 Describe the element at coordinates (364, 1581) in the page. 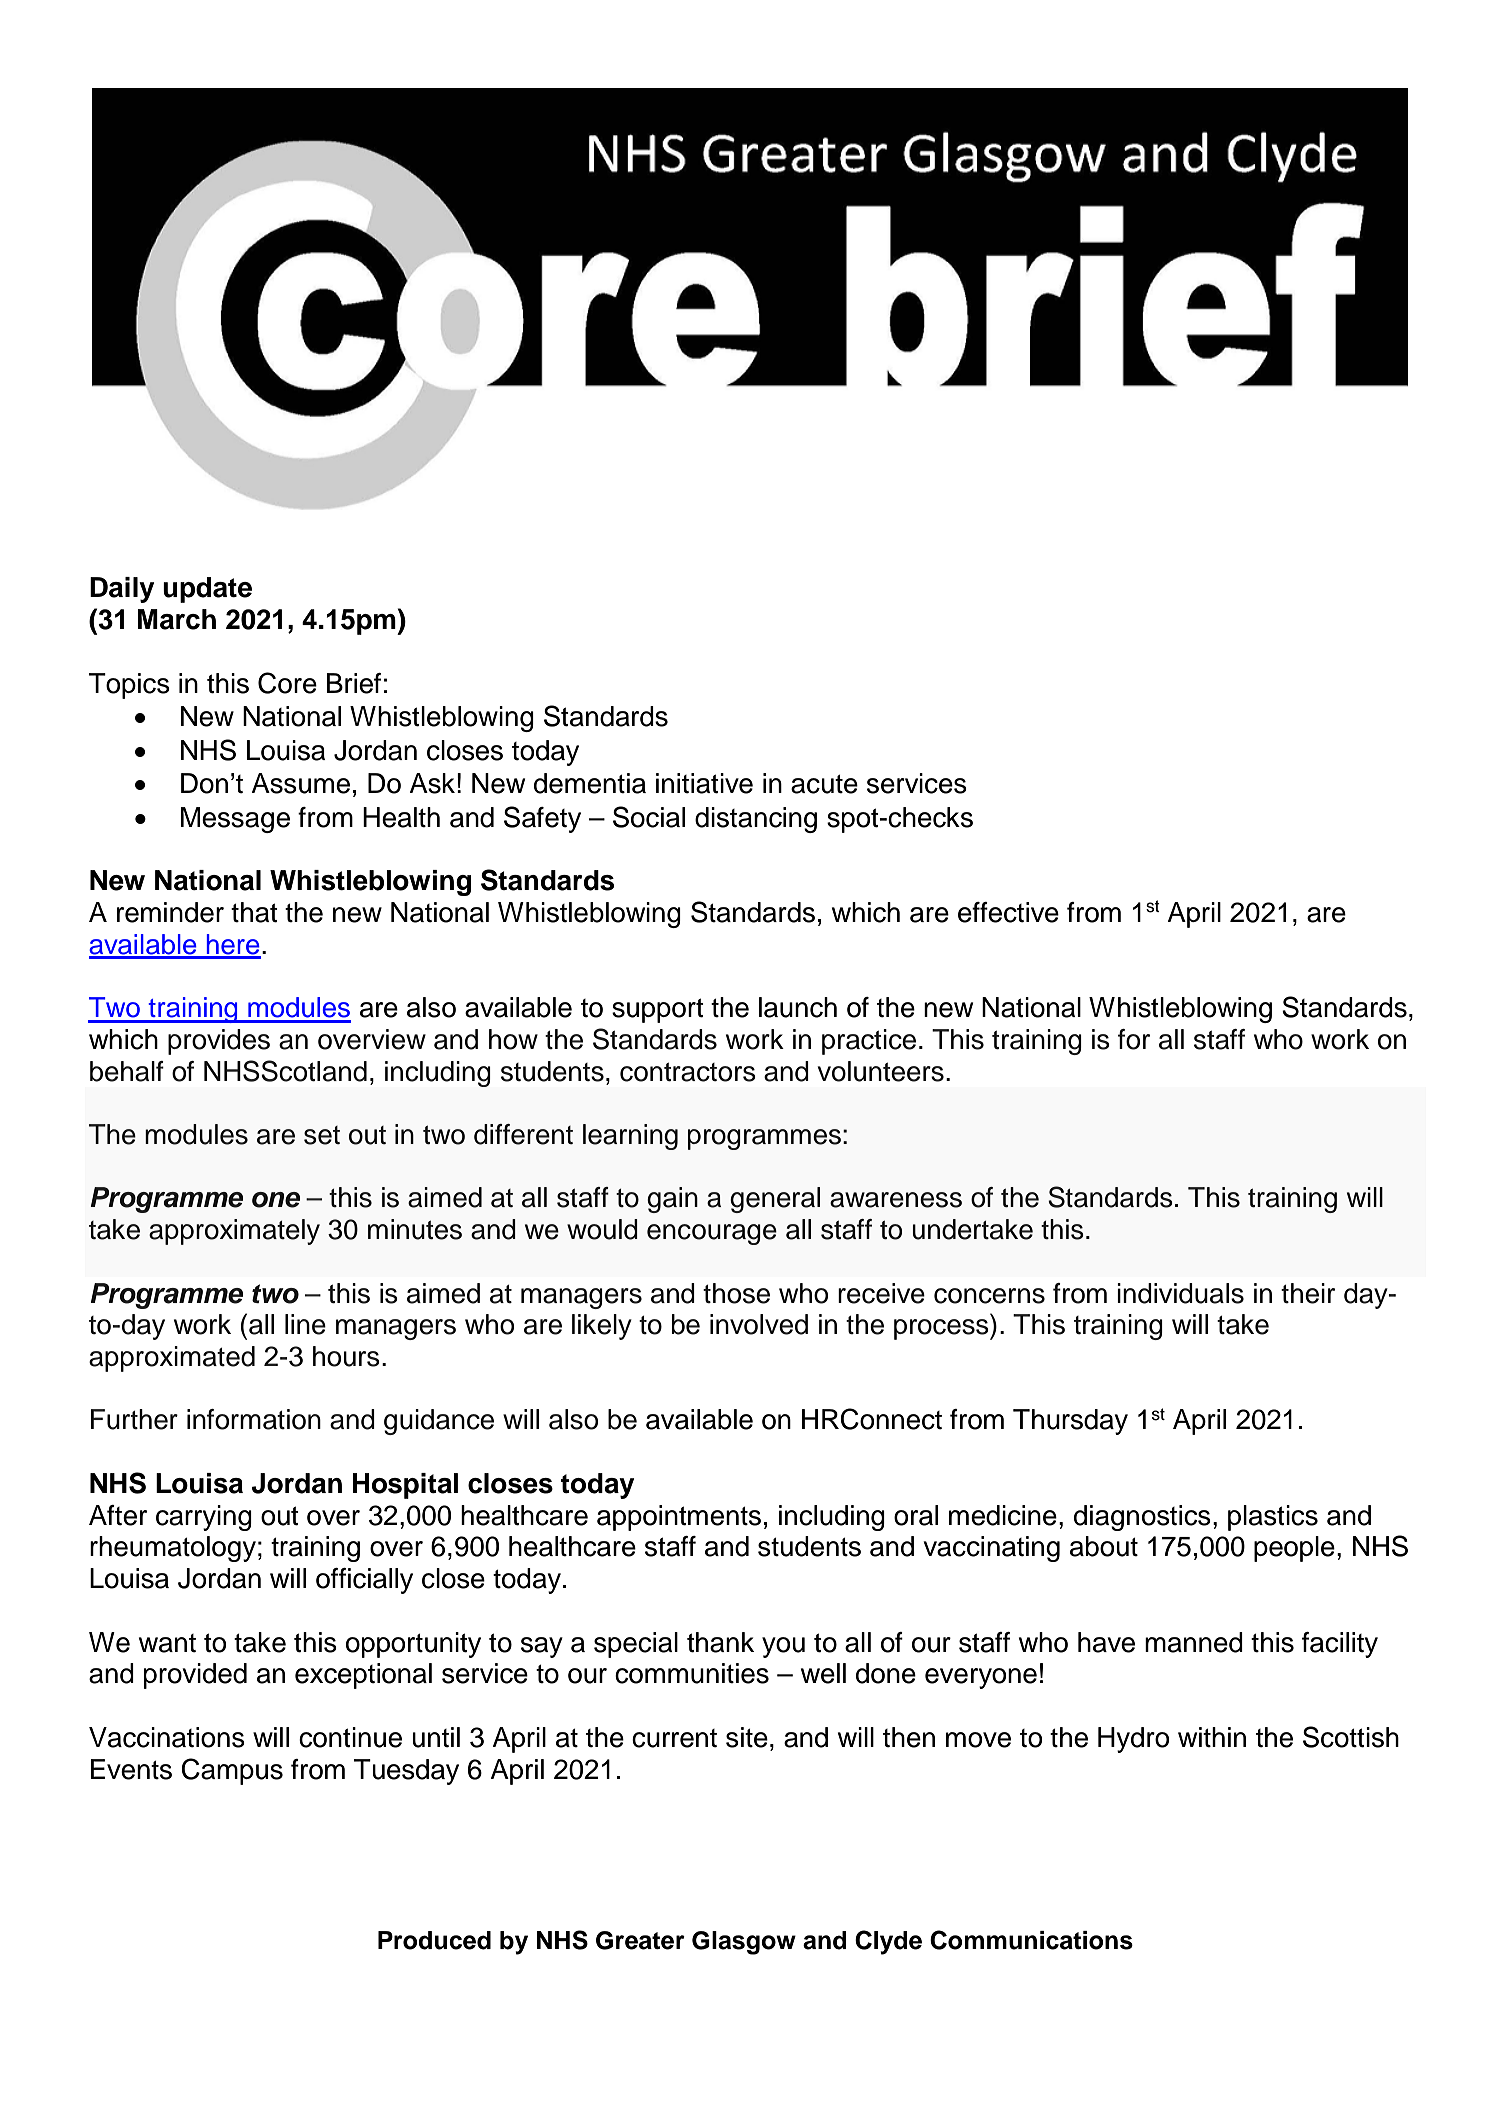

I see `officially` at that location.
